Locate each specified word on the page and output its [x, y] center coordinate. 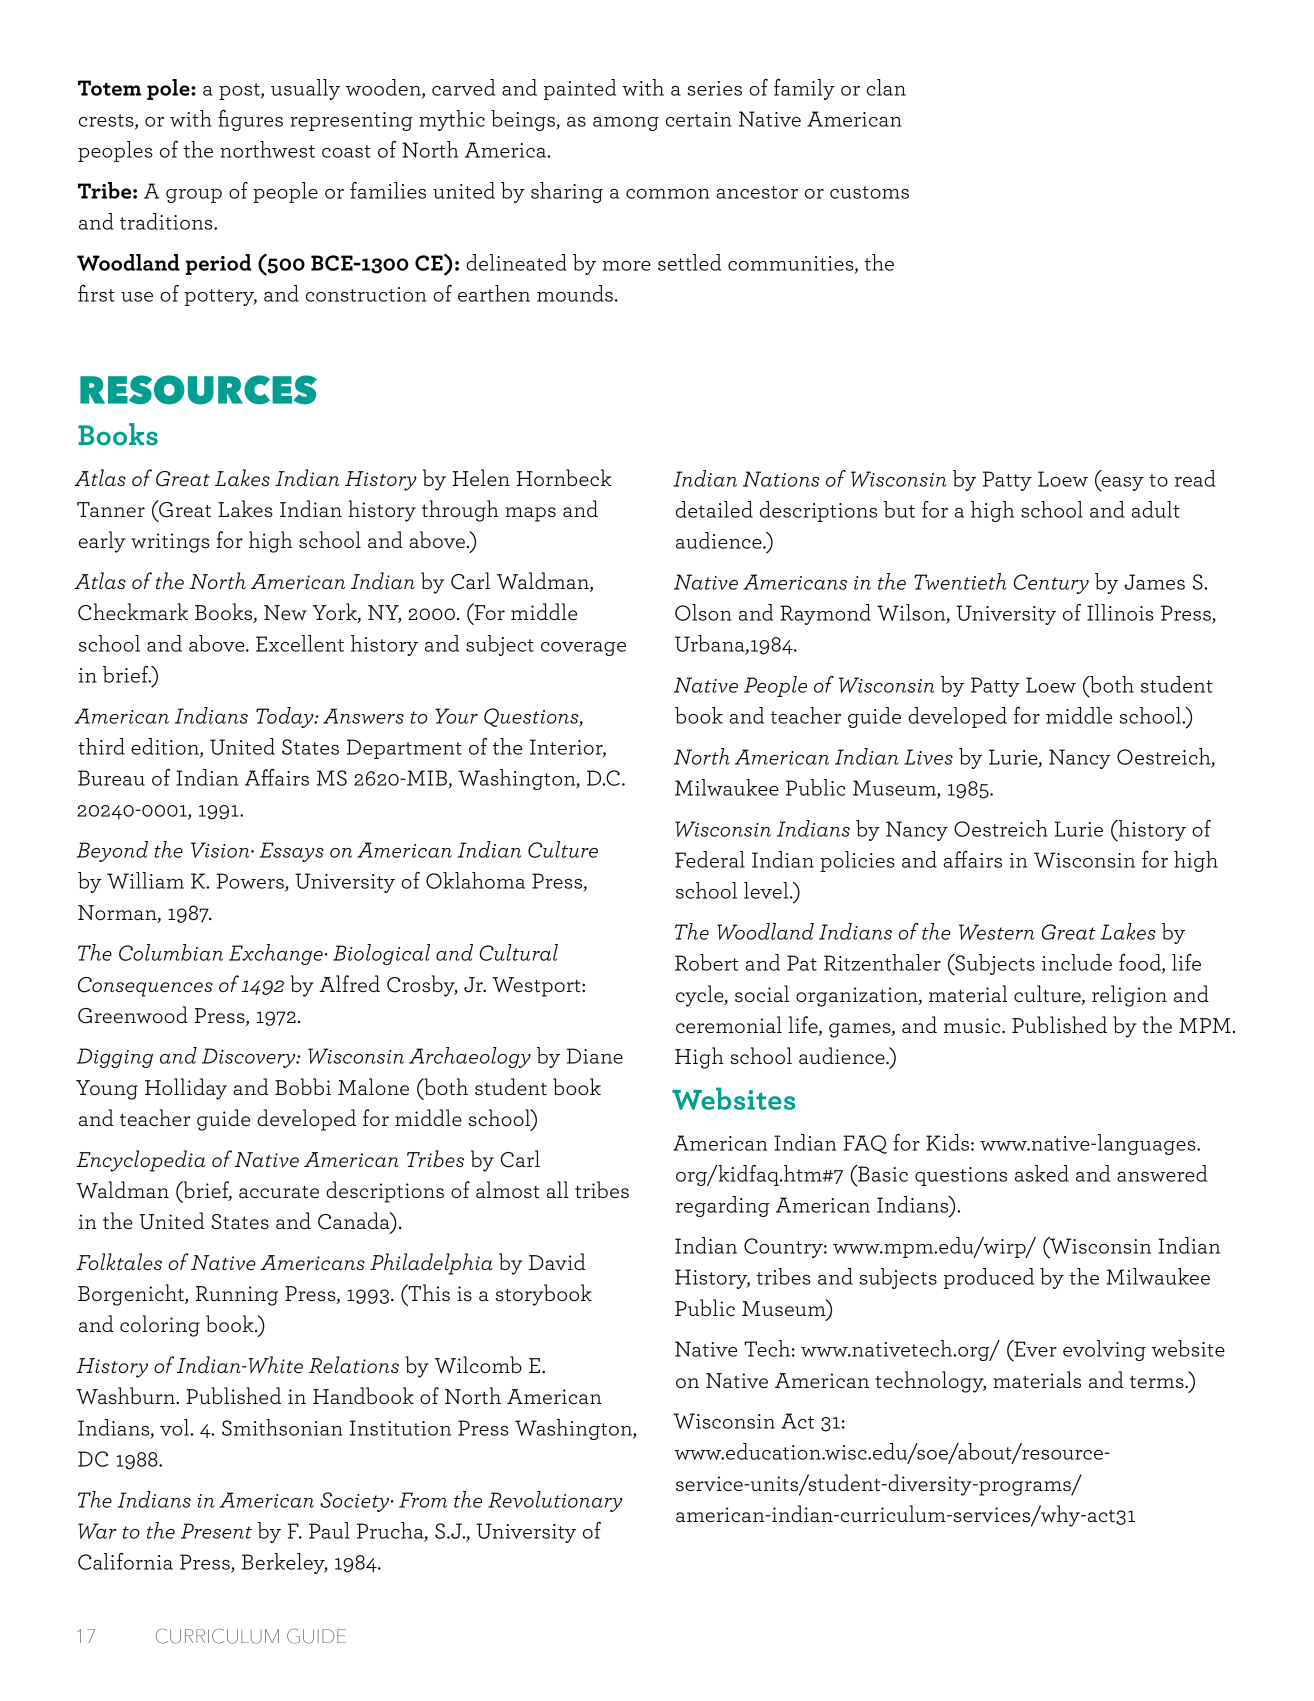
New [285, 613]
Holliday [186, 1089]
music [973, 1025]
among [626, 124]
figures [250, 120]
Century [1051, 584]
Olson [703, 612]
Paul [329, 1530]
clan [886, 87]
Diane [595, 1056]
